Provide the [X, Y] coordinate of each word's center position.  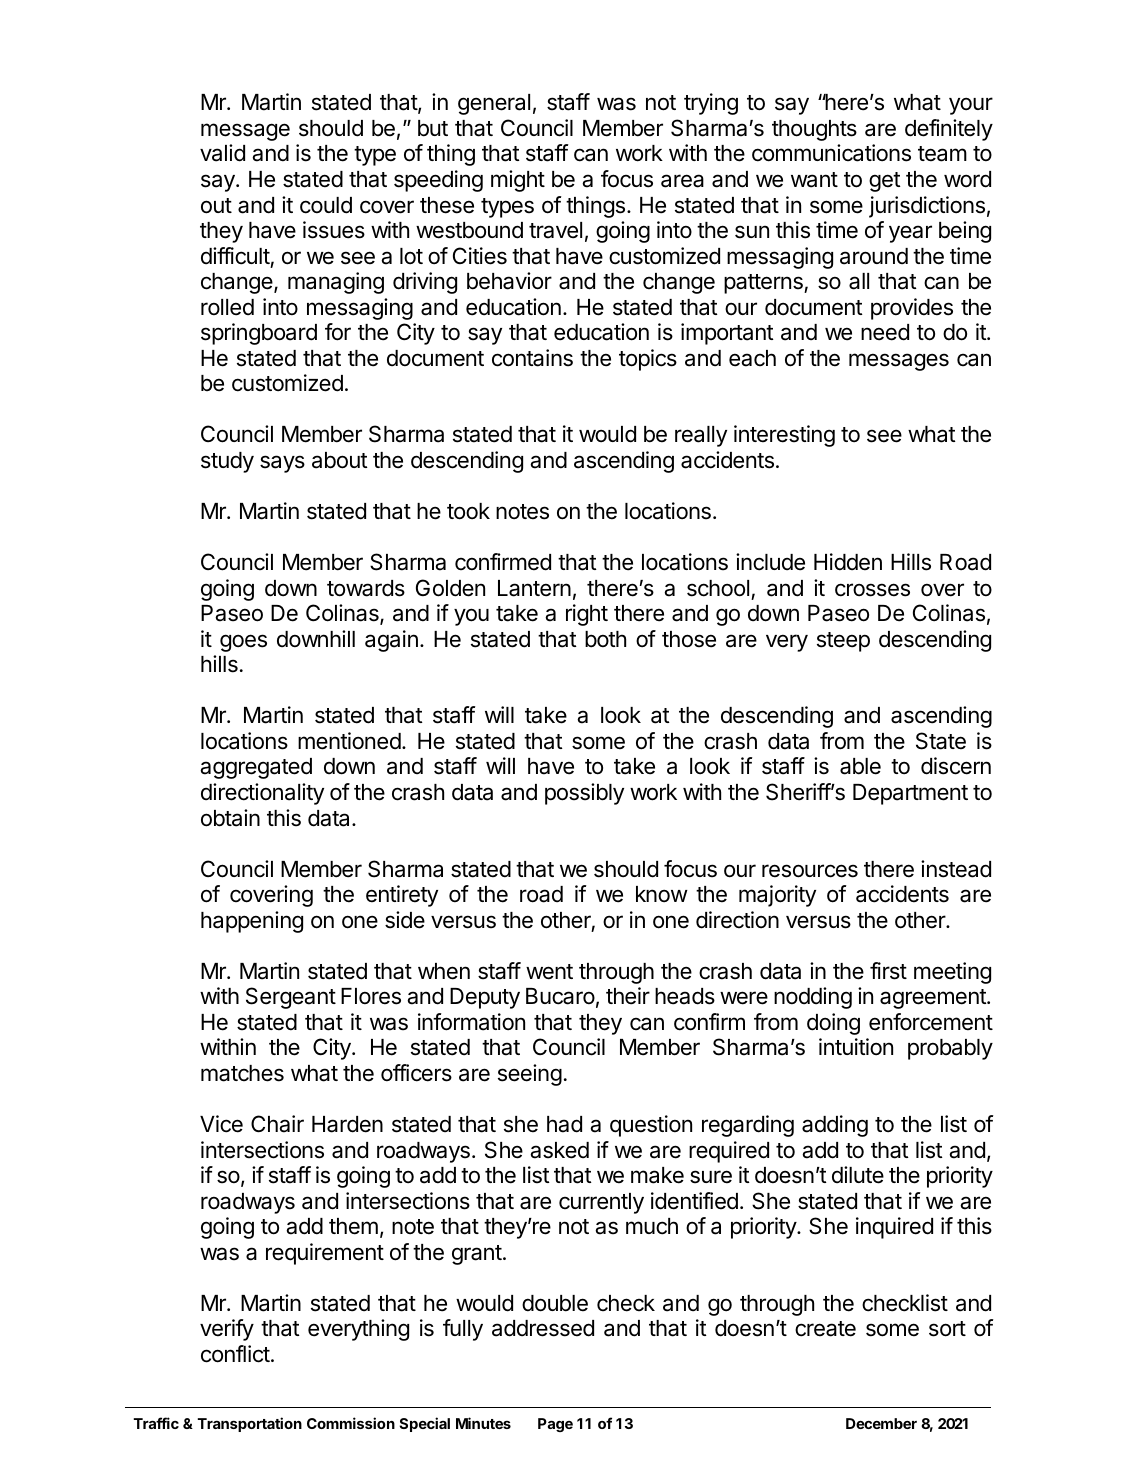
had [564, 1124]
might [518, 181]
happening [252, 922]
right [587, 615]
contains [532, 358]
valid [222, 153]
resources [810, 871]
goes [243, 643]
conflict [235, 1354]
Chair [277, 1124]
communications [831, 153]
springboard [259, 334]
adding [835, 1126]
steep [843, 642]
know [662, 894]
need [885, 332]
